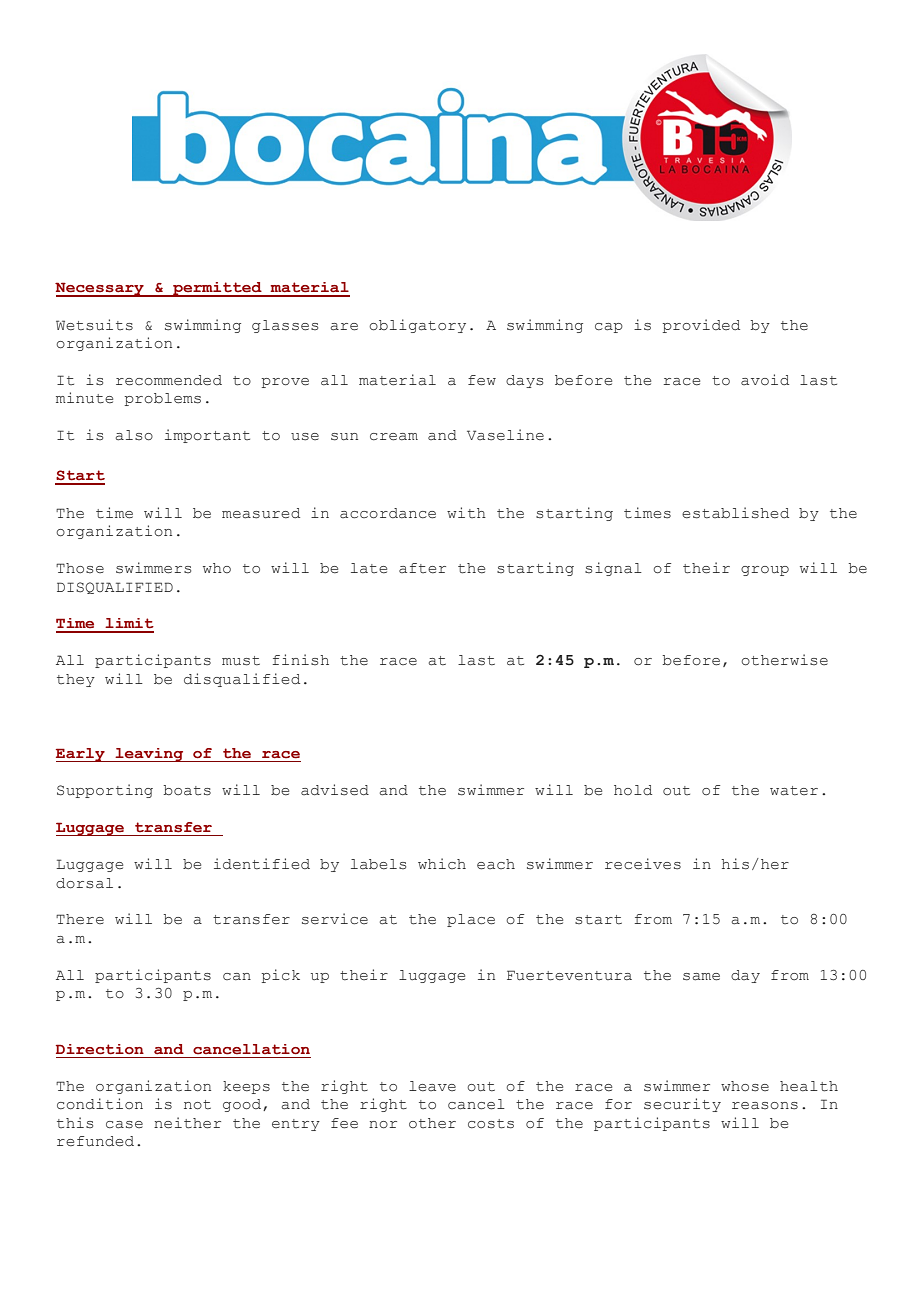 This document has width=924, height=1308. I want to click on obligatory, so click(417, 326).
